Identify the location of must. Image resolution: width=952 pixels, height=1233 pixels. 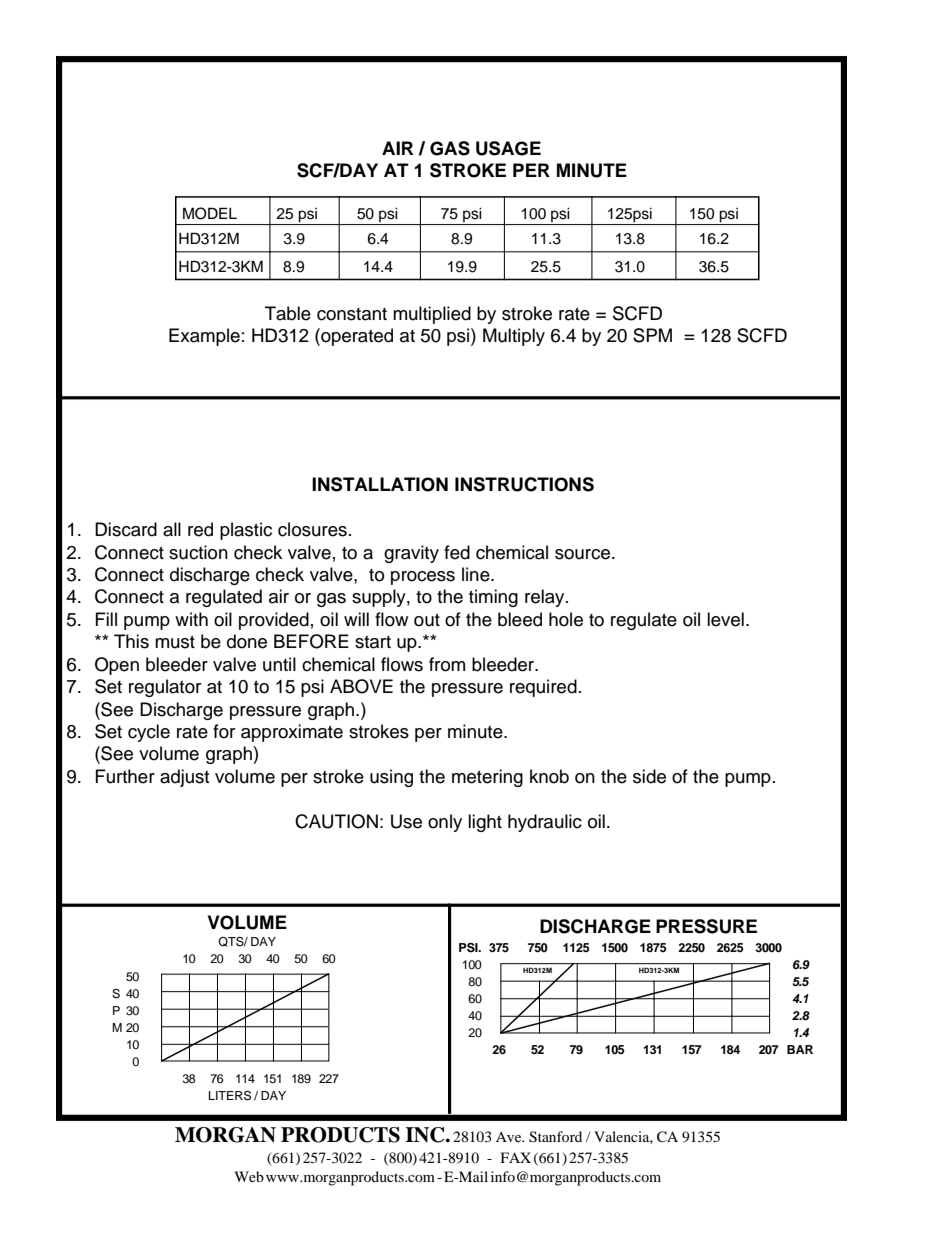
(175, 642).
